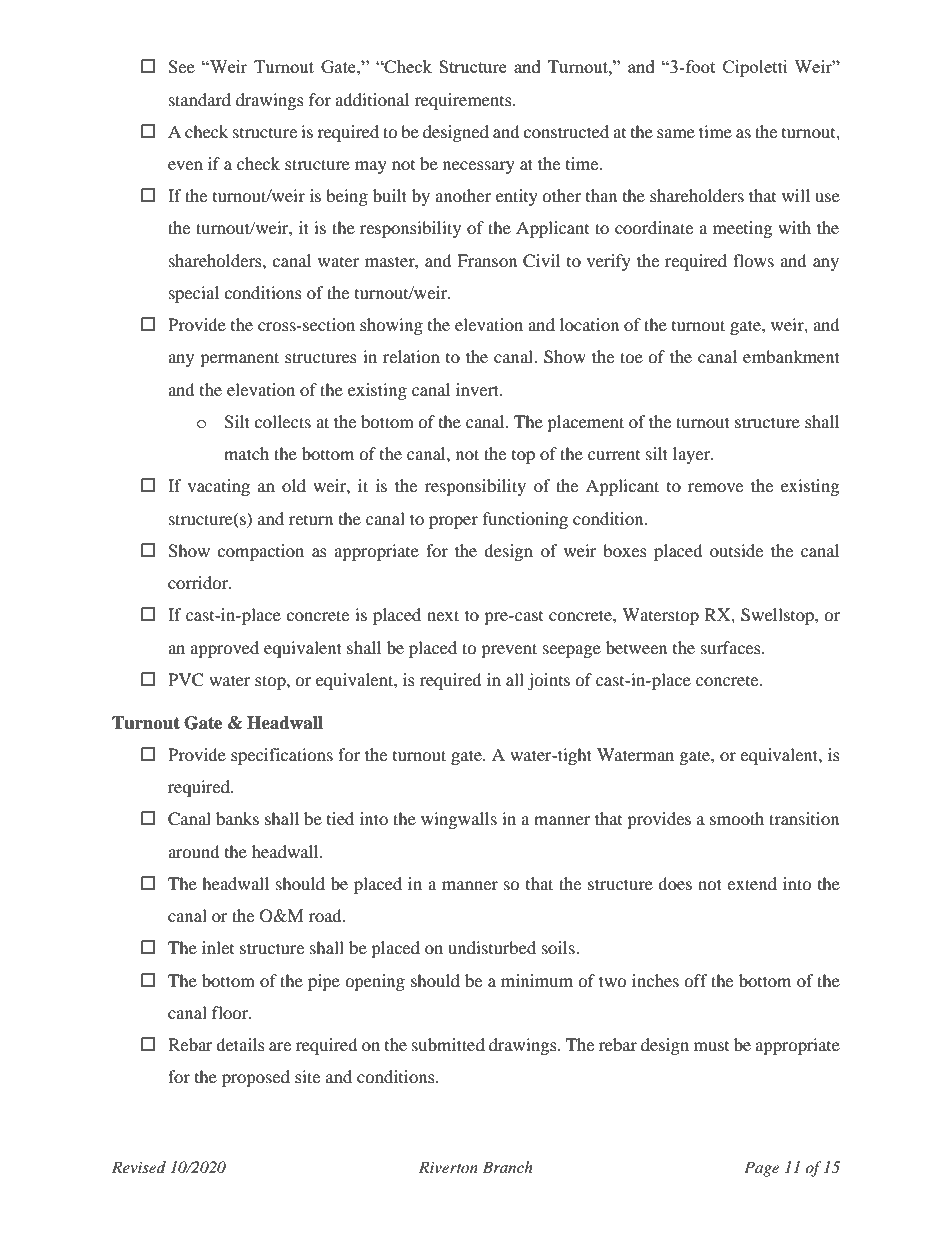 This document has width=952, height=1233. I want to click on specifications, so click(282, 756).
